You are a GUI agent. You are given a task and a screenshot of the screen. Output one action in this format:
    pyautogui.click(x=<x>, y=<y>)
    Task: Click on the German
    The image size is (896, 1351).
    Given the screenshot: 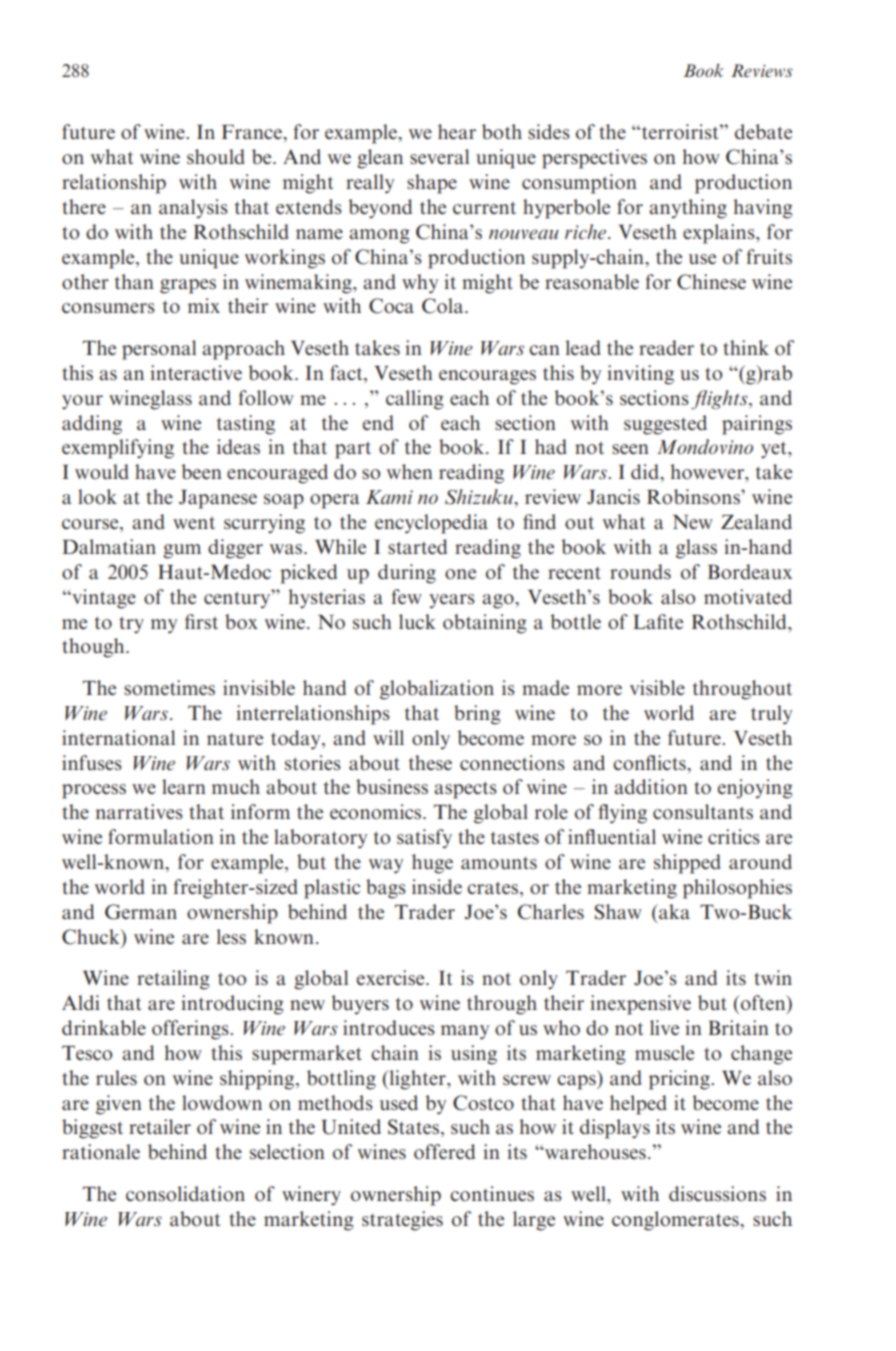 What is the action you would take?
    pyautogui.click(x=141, y=912)
